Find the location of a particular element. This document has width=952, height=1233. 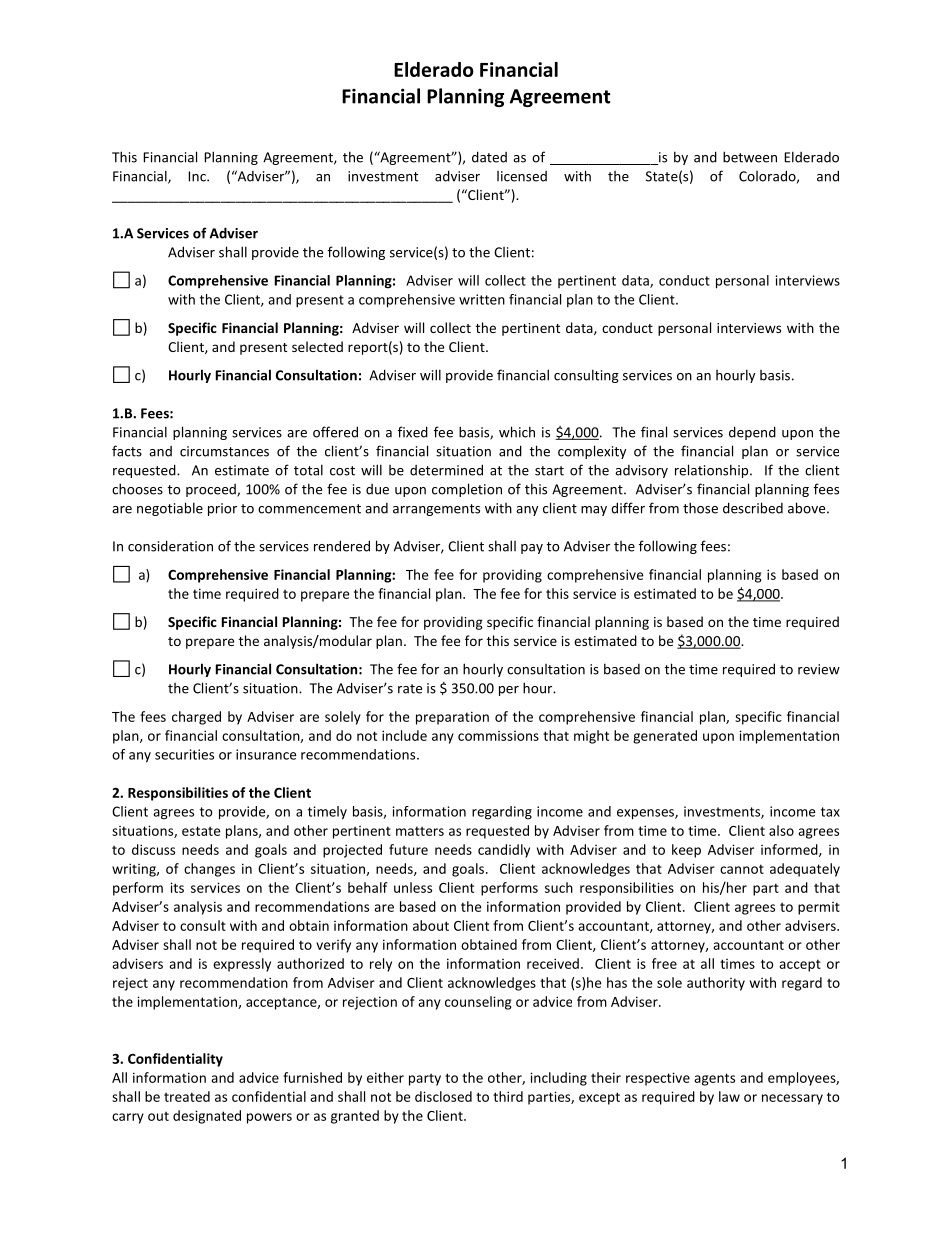

commissions is located at coordinates (498, 736).
